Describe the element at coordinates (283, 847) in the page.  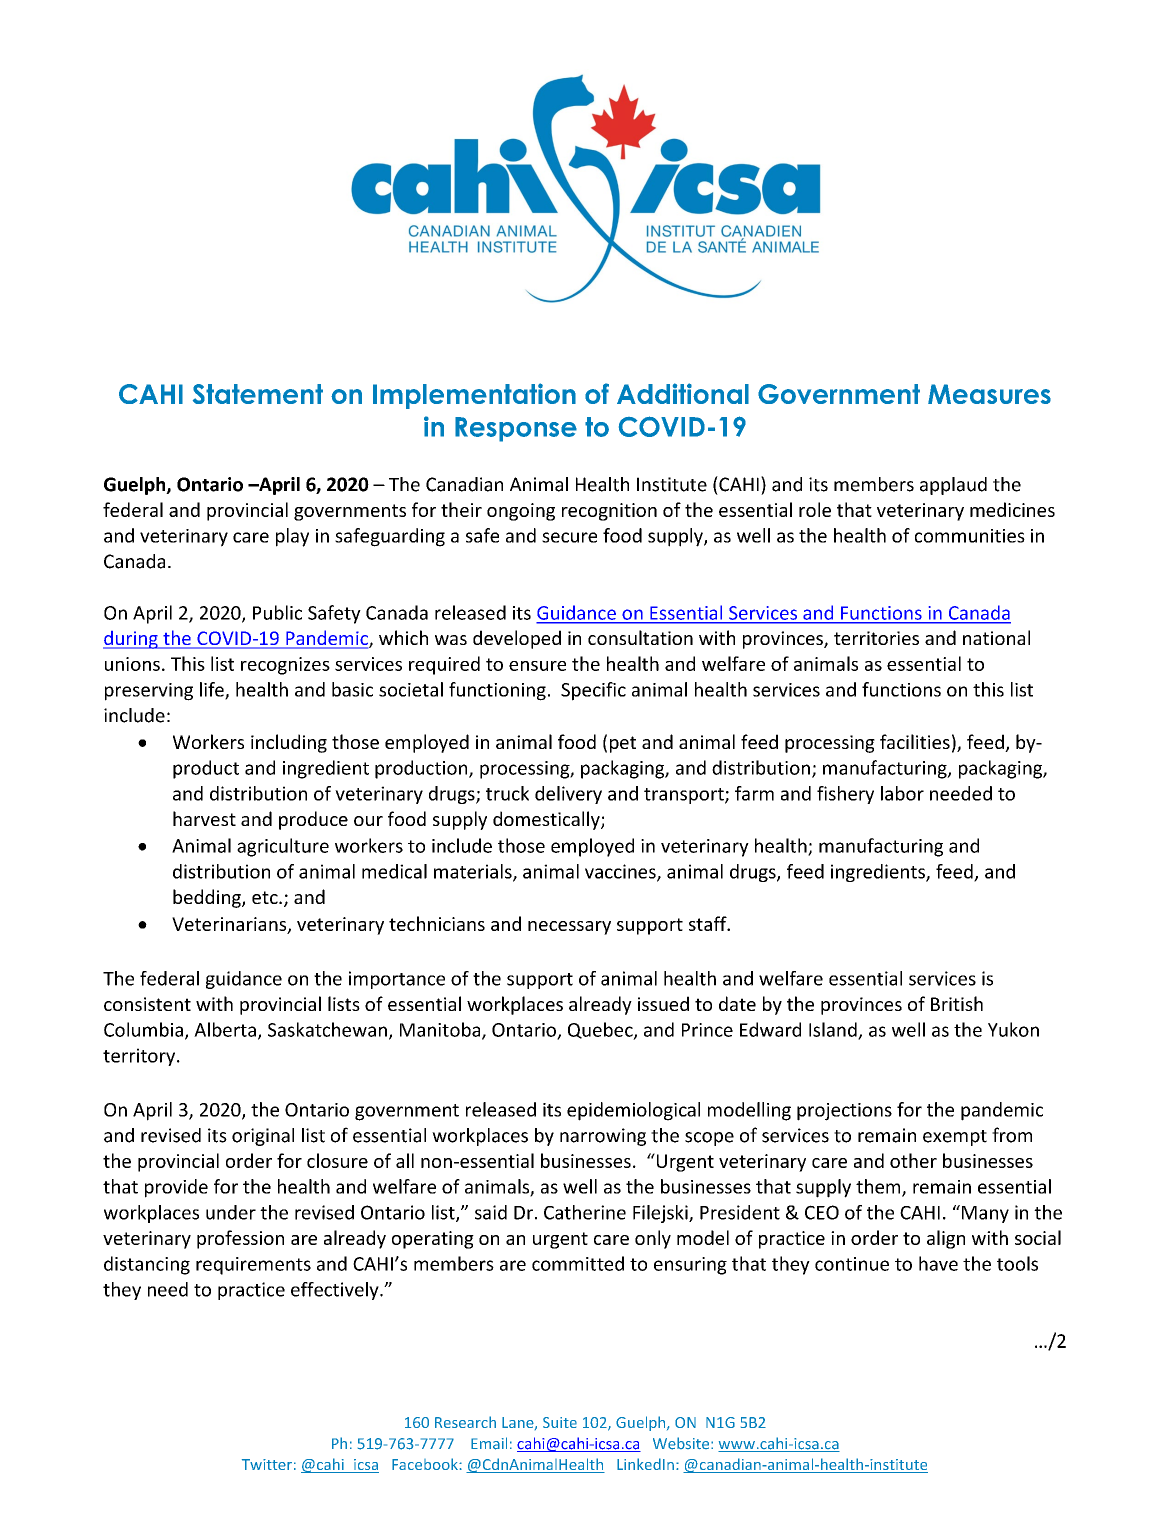
I see `agriculture` at that location.
